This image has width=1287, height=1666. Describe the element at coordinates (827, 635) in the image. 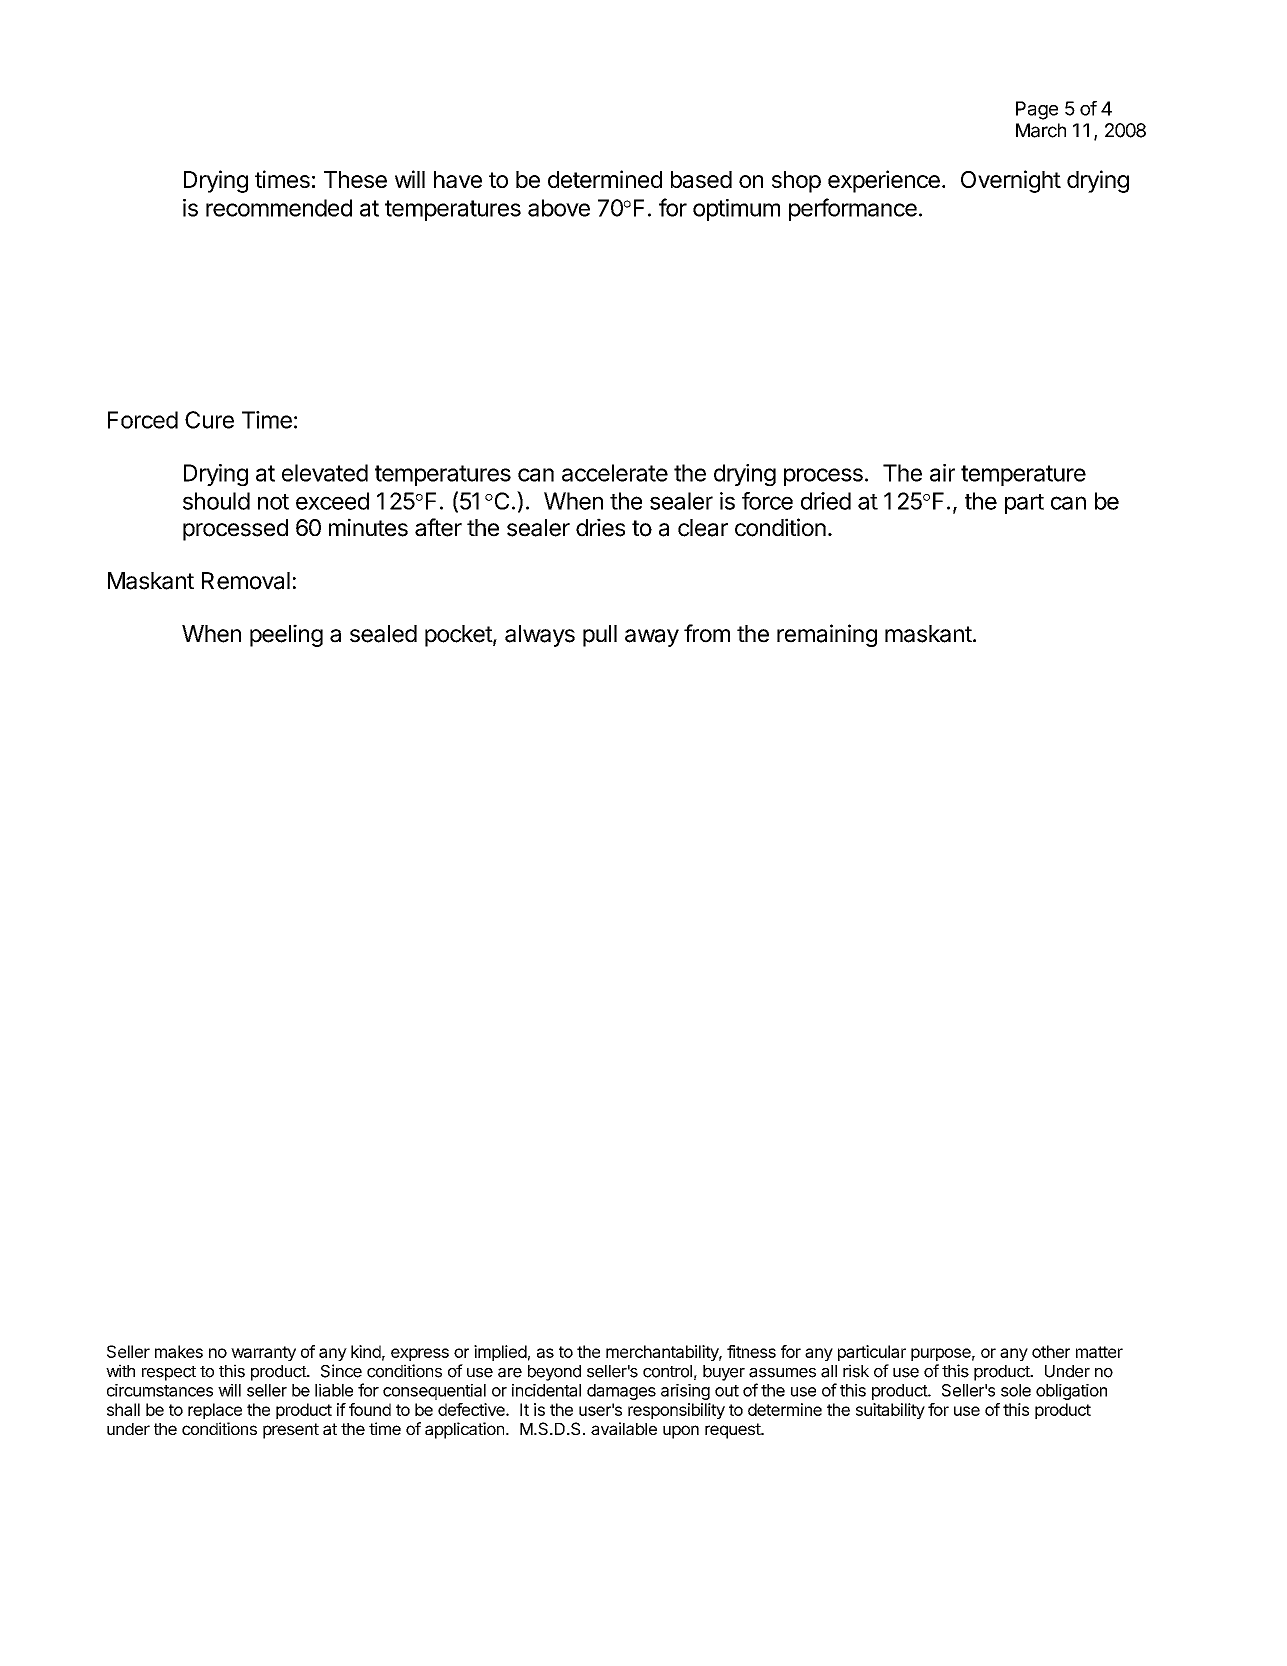

I see `remaining` at that location.
